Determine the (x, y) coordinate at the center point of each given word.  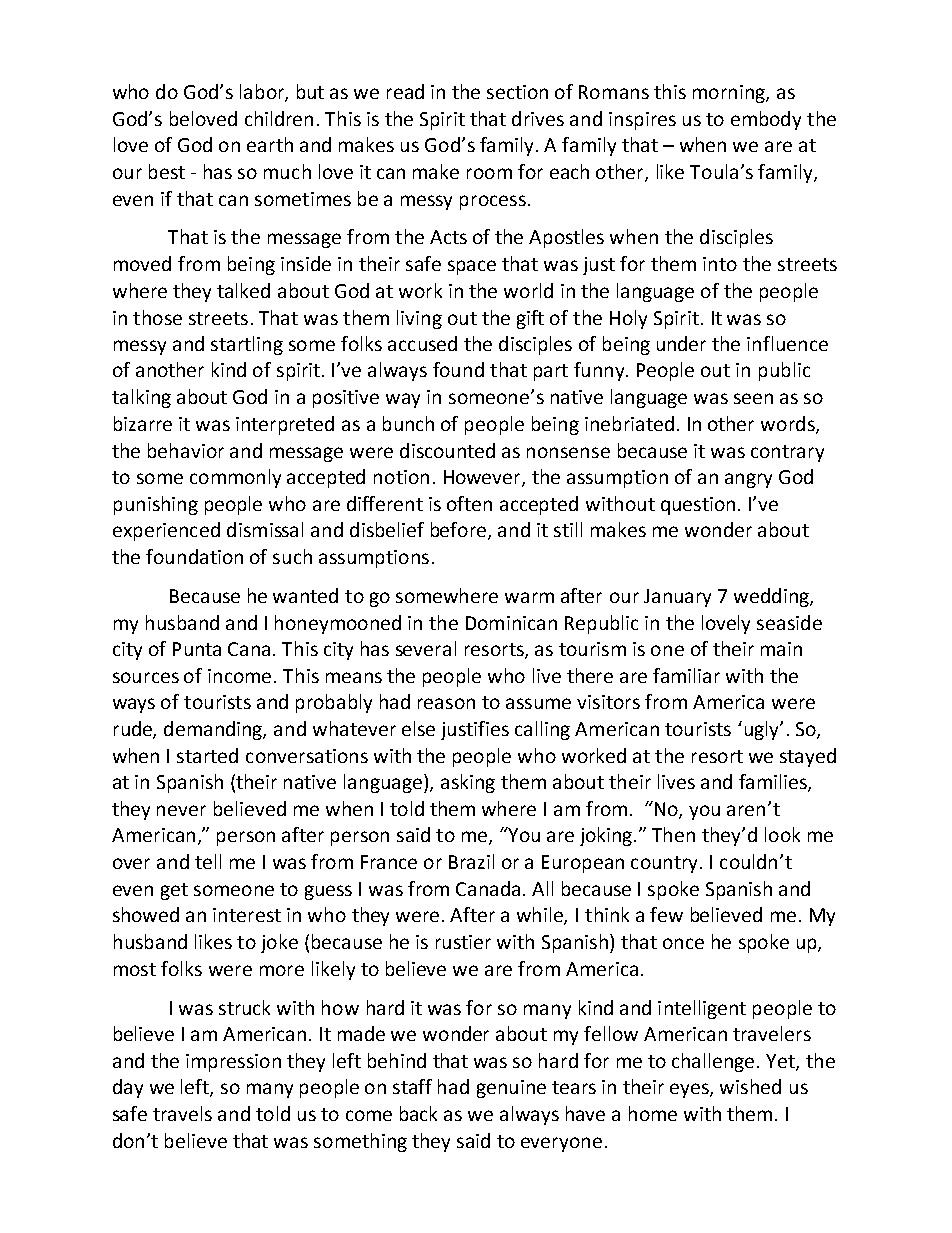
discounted (447, 450)
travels (182, 1113)
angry (748, 480)
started (207, 755)
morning (730, 94)
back (418, 1113)
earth (270, 144)
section (517, 92)
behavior (186, 450)
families (774, 783)
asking (468, 783)
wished (750, 1086)
